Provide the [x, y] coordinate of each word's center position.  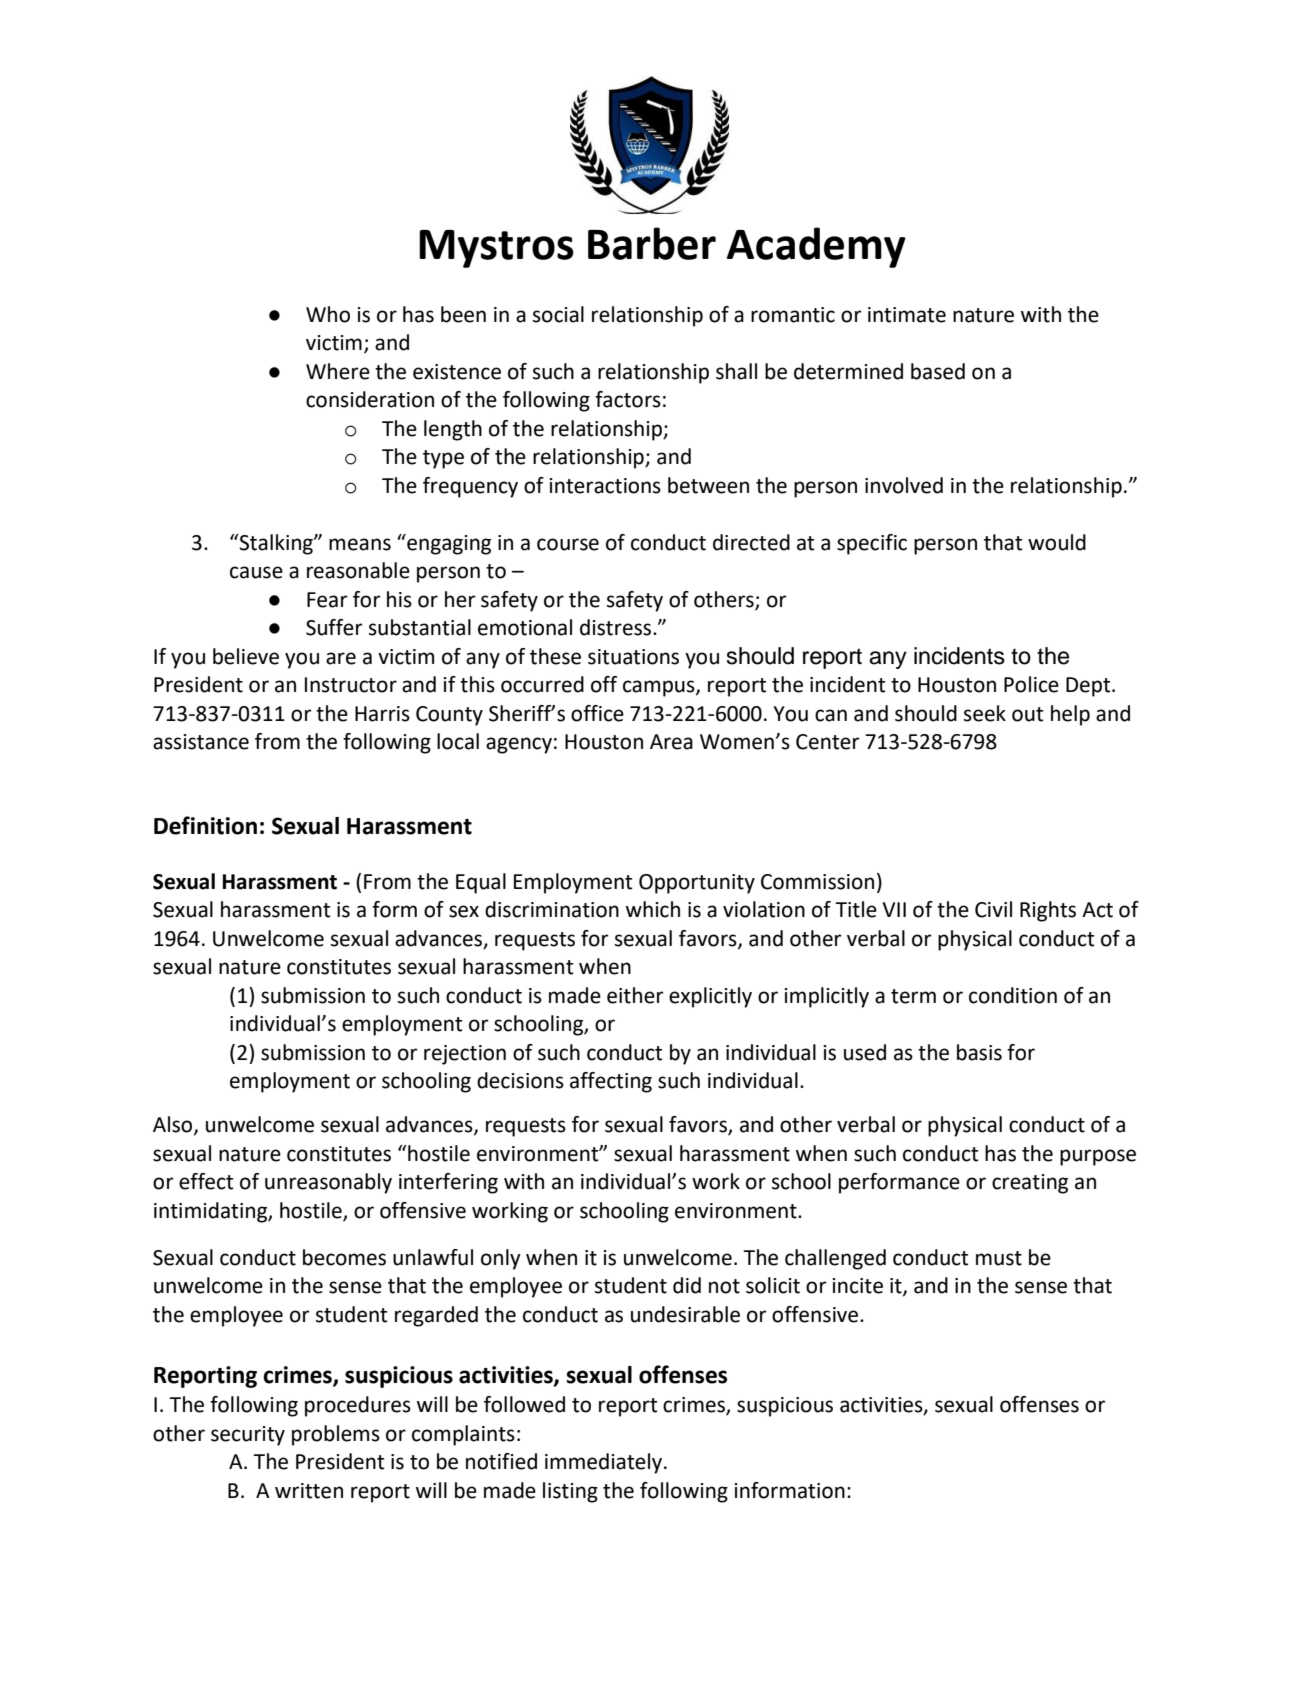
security [248, 1436]
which [653, 909]
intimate [907, 315]
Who [328, 314]
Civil [993, 909]
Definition [205, 825]
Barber [652, 243]
